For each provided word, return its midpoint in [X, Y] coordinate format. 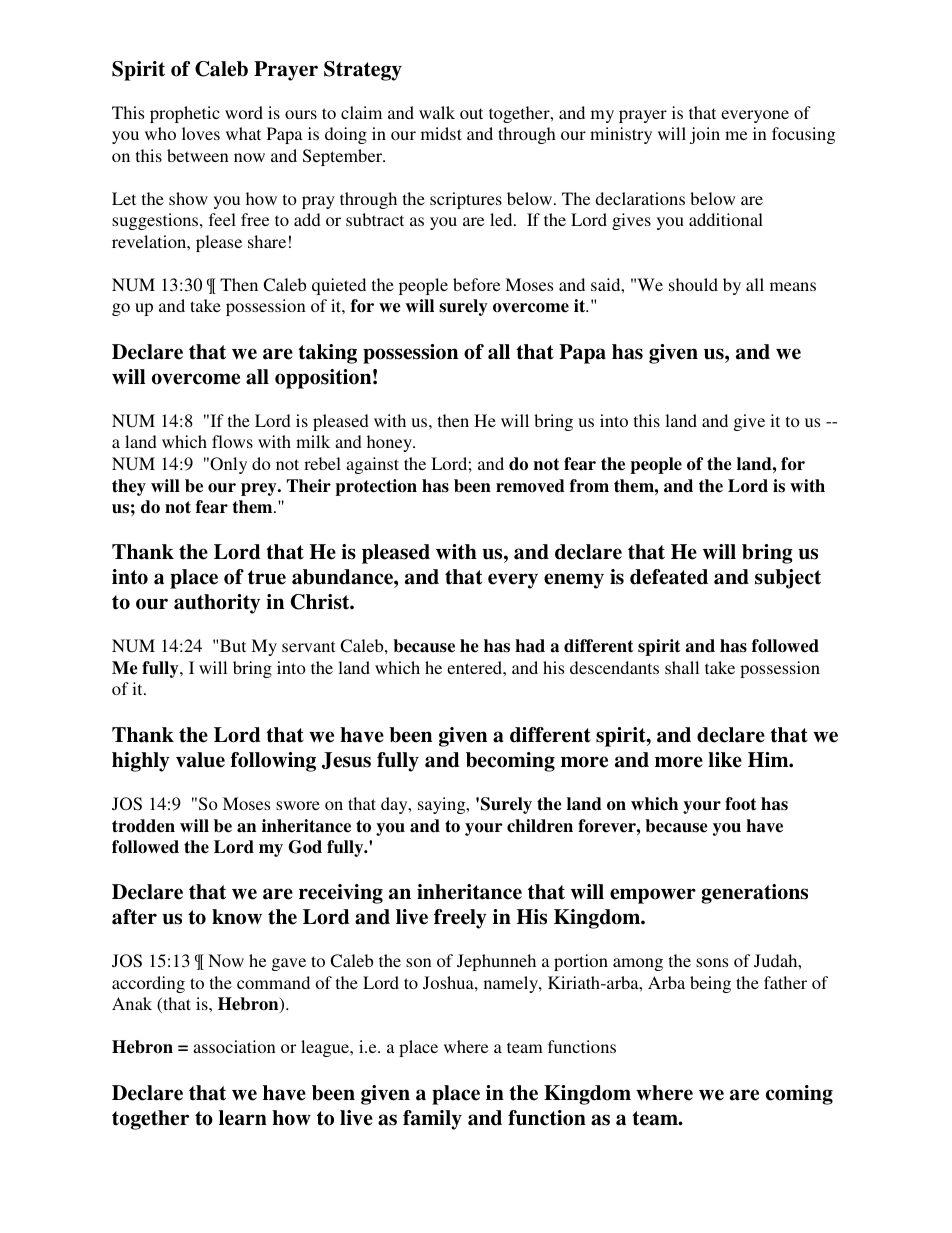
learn [243, 1118]
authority [217, 604]
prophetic [185, 114]
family [432, 1120]
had [530, 646]
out [471, 113]
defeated [669, 577]
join [705, 135]
